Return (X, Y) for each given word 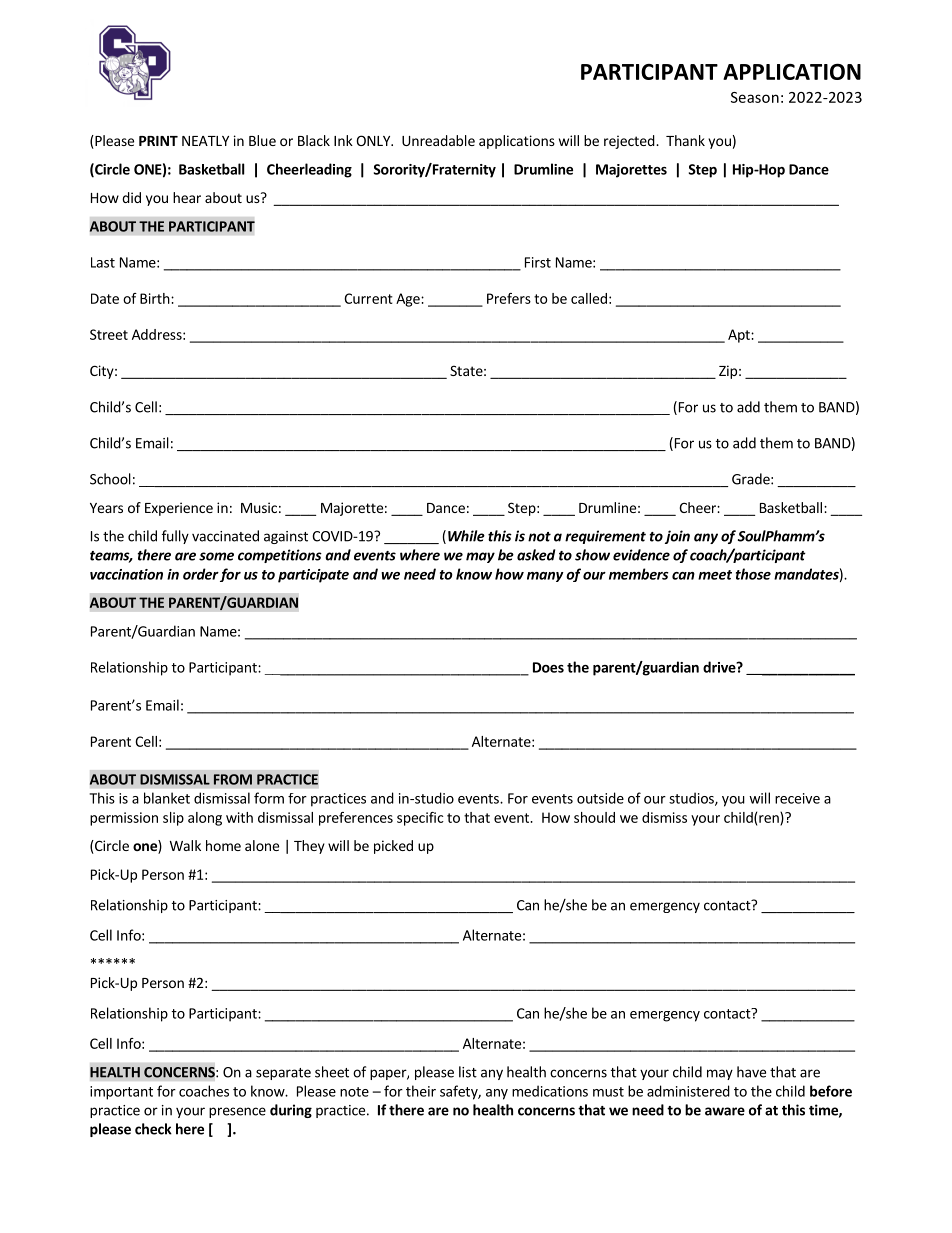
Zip (728, 372)
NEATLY (205, 141)
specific (420, 819)
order (201, 574)
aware (725, 1111)
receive (797, 798)
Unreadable (438, 140)
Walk (185, 845)
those (753, 574)
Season (755, 97)
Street (109, 334)
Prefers (509, 298)
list (468, 1072)
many (545, 577)
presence (237, 1112)
